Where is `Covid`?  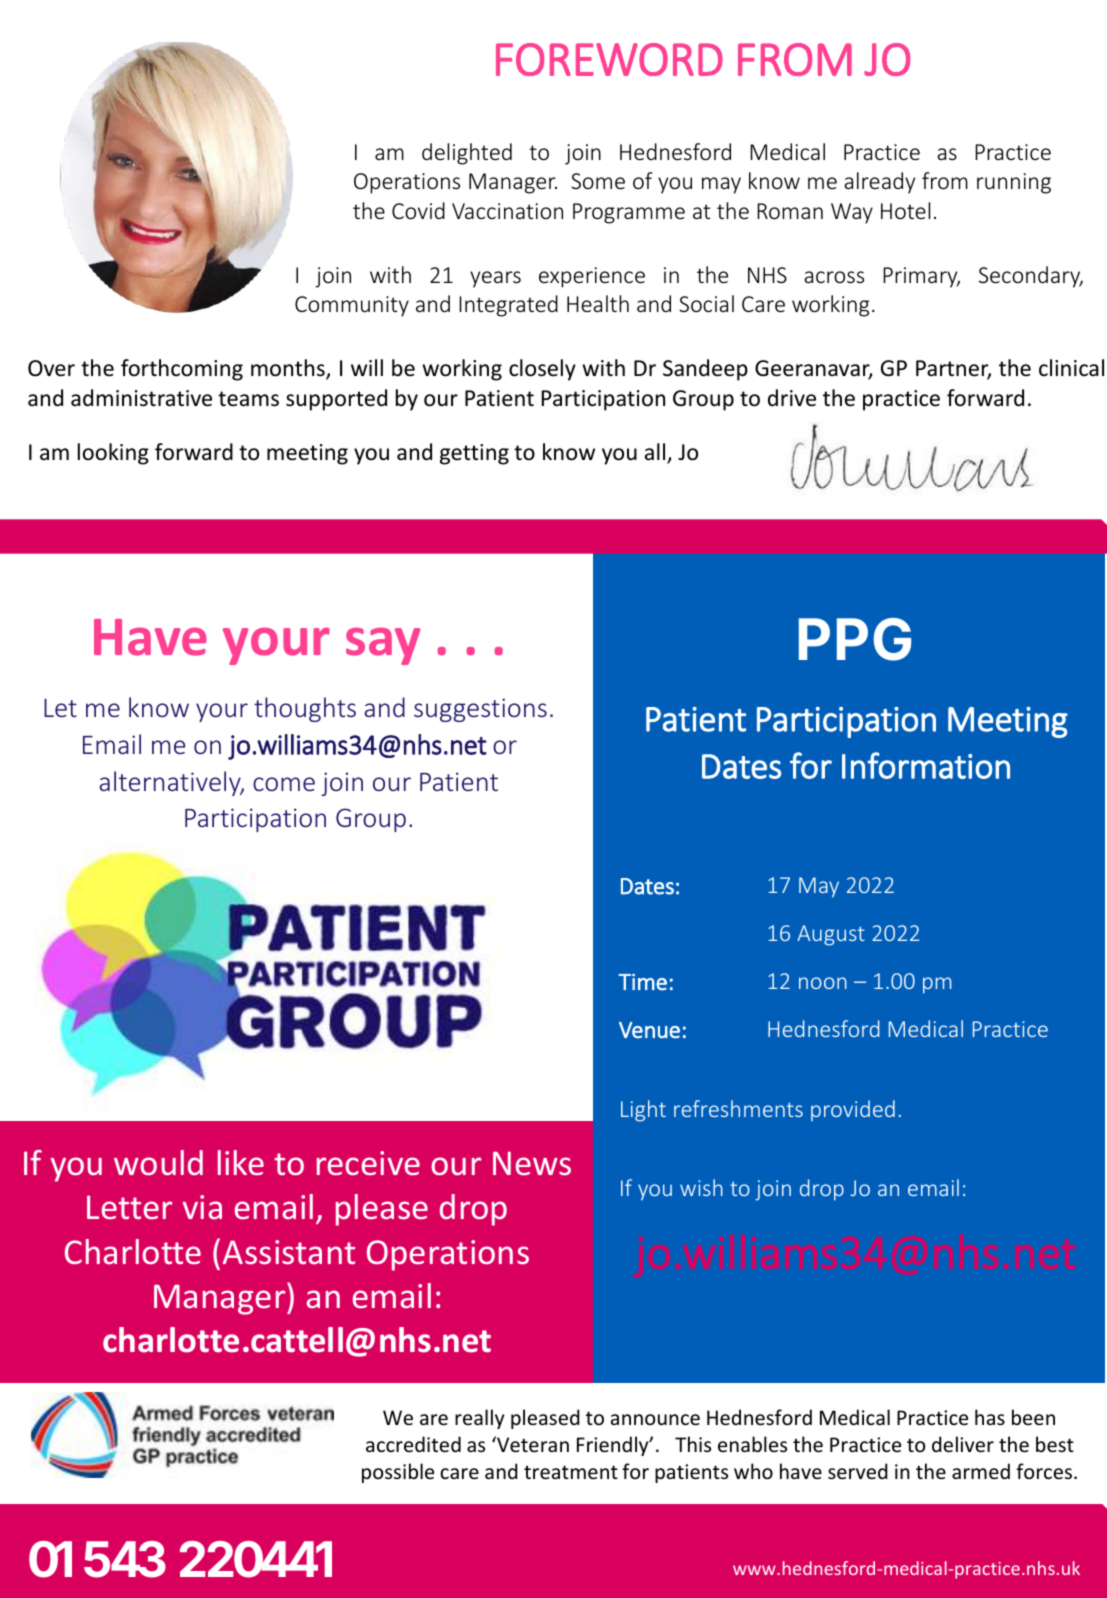 Covid is located at coordinates (418, 210).
